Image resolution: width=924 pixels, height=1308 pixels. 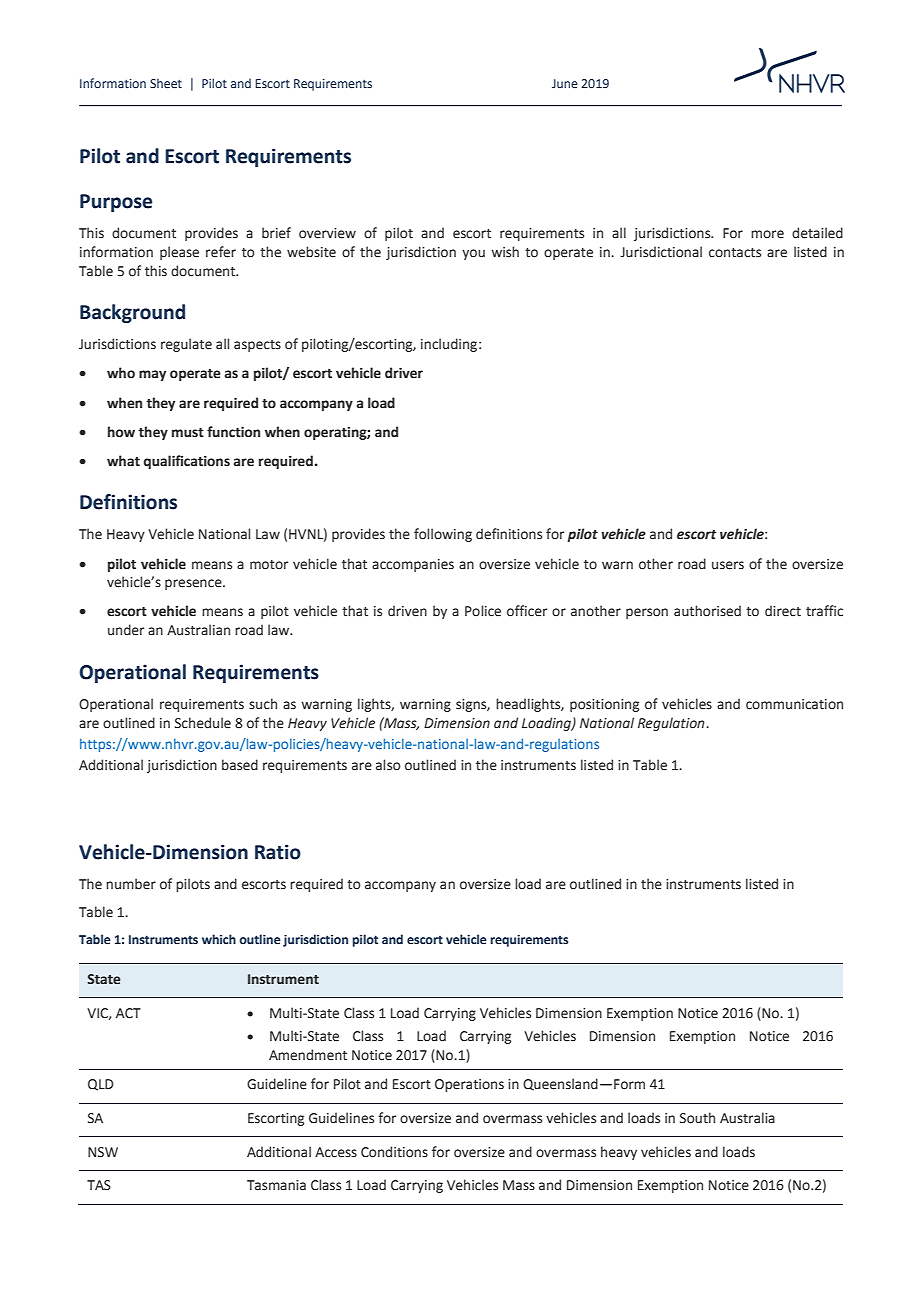 What do you see at coordinates (707, 611) in the screenshot?
I see `authorised` at bounding box center [707, 611].
